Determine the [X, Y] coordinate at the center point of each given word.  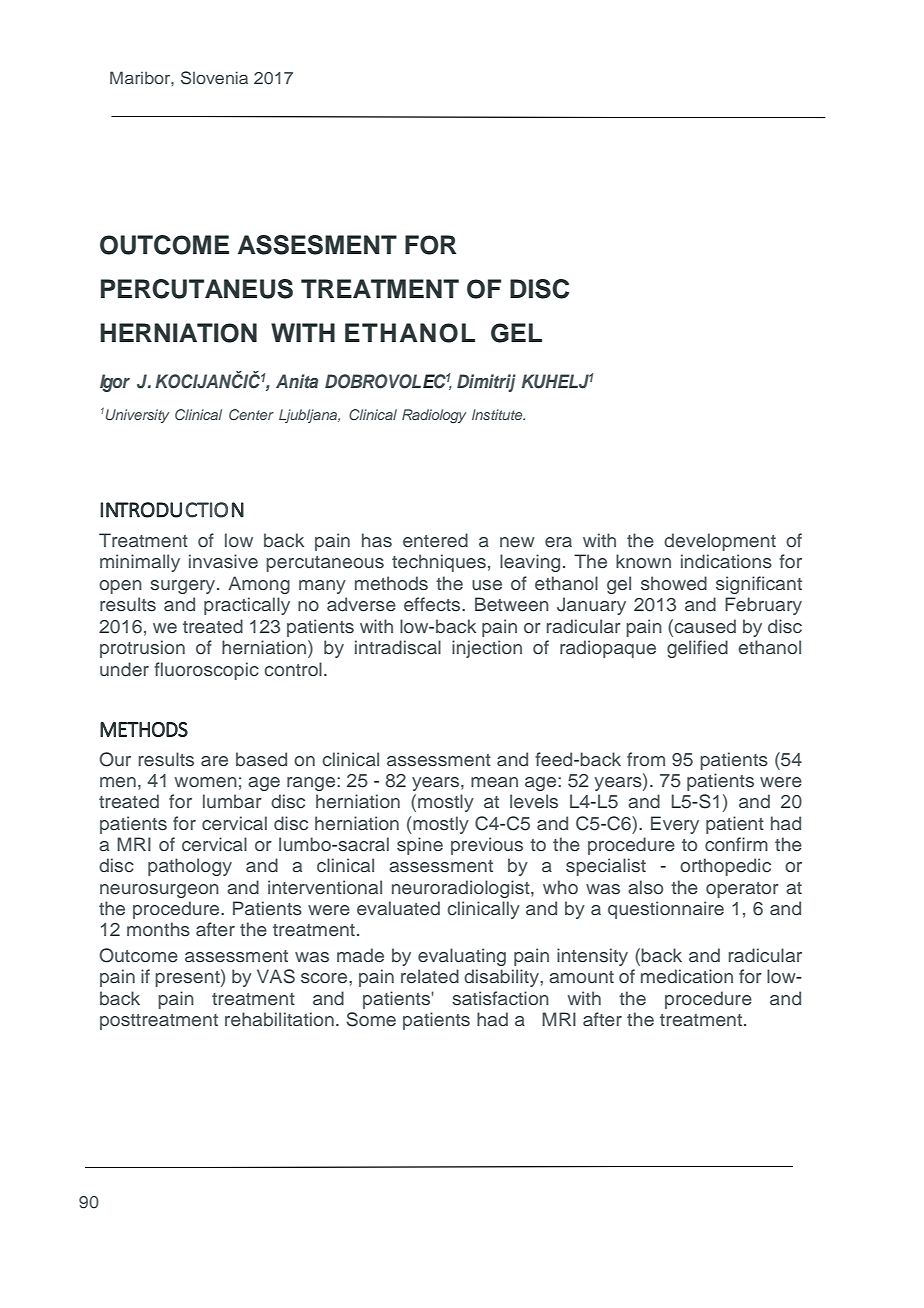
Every [675, 825]
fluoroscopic [206, 671]
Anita [297, 381]
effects [433, 604]
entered [435, 540]
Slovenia [214, 78]
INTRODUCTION [172, 510]
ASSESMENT [317, 245]
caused [704, 626]
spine [420, 846]
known [643, 561]
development [720, 542]
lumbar [232, 801]
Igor [115, 383]
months [158, 929]
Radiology [434, 416]
